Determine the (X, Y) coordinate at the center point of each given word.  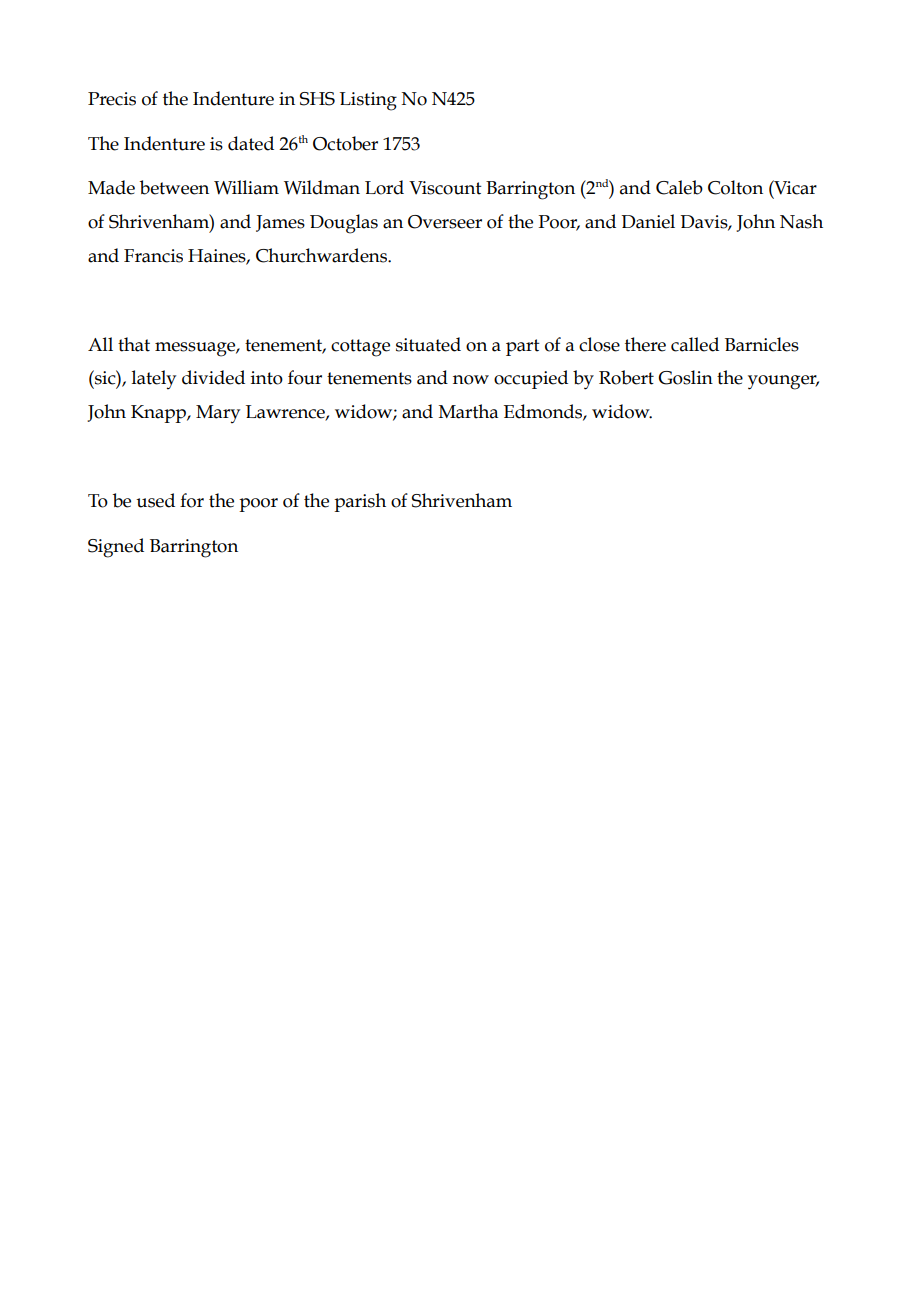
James (280, 223)
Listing (368, 101)
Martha (468, 411)
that (134, 344)
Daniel (648, 221)
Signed (116, 548)
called (695, 344)
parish (360, 502)
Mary (218, 414)
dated (251, 143)
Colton (735, 187)
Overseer (445, 222)
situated (428, 344)
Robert (626, 377)
